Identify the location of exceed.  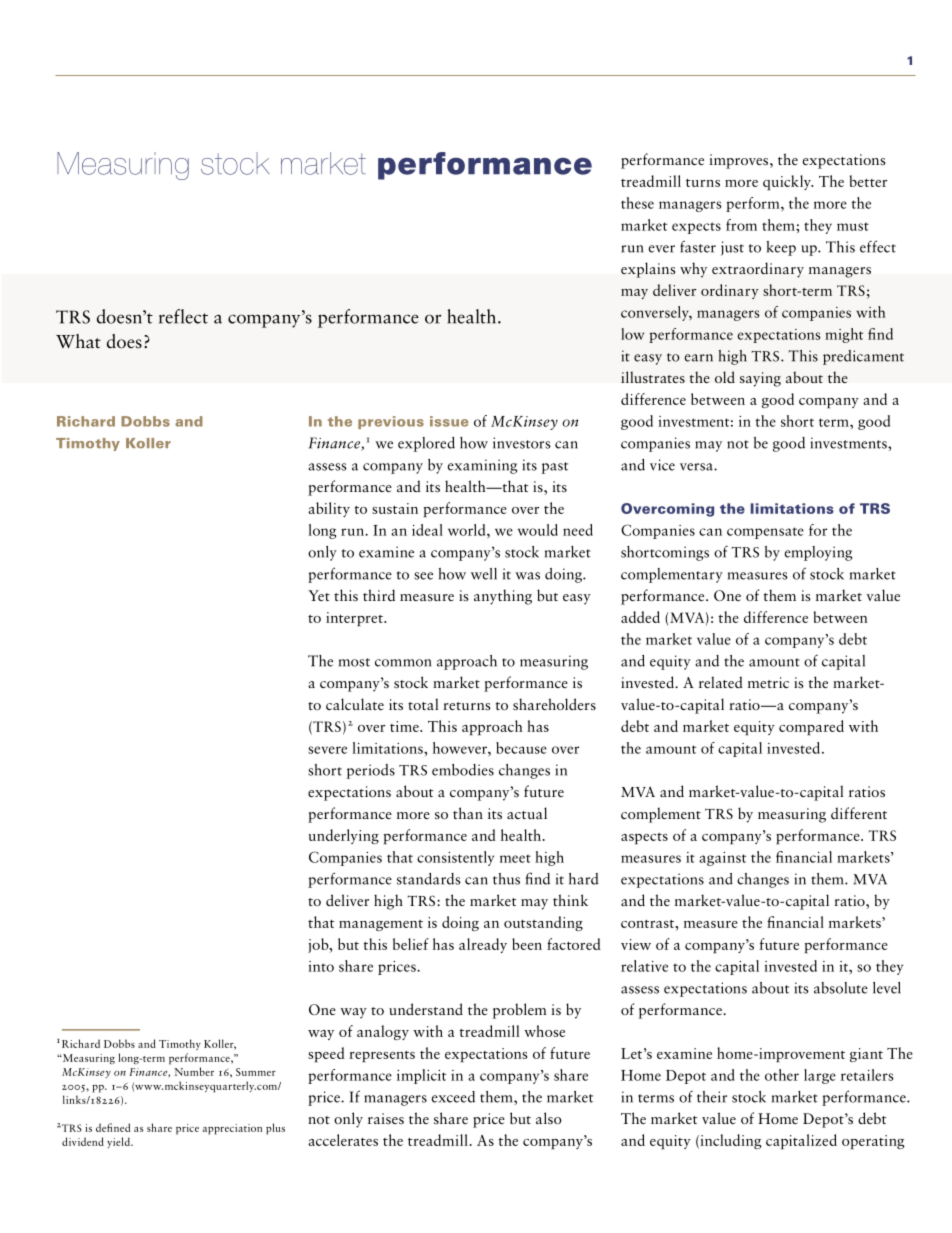
(453, 1097).
